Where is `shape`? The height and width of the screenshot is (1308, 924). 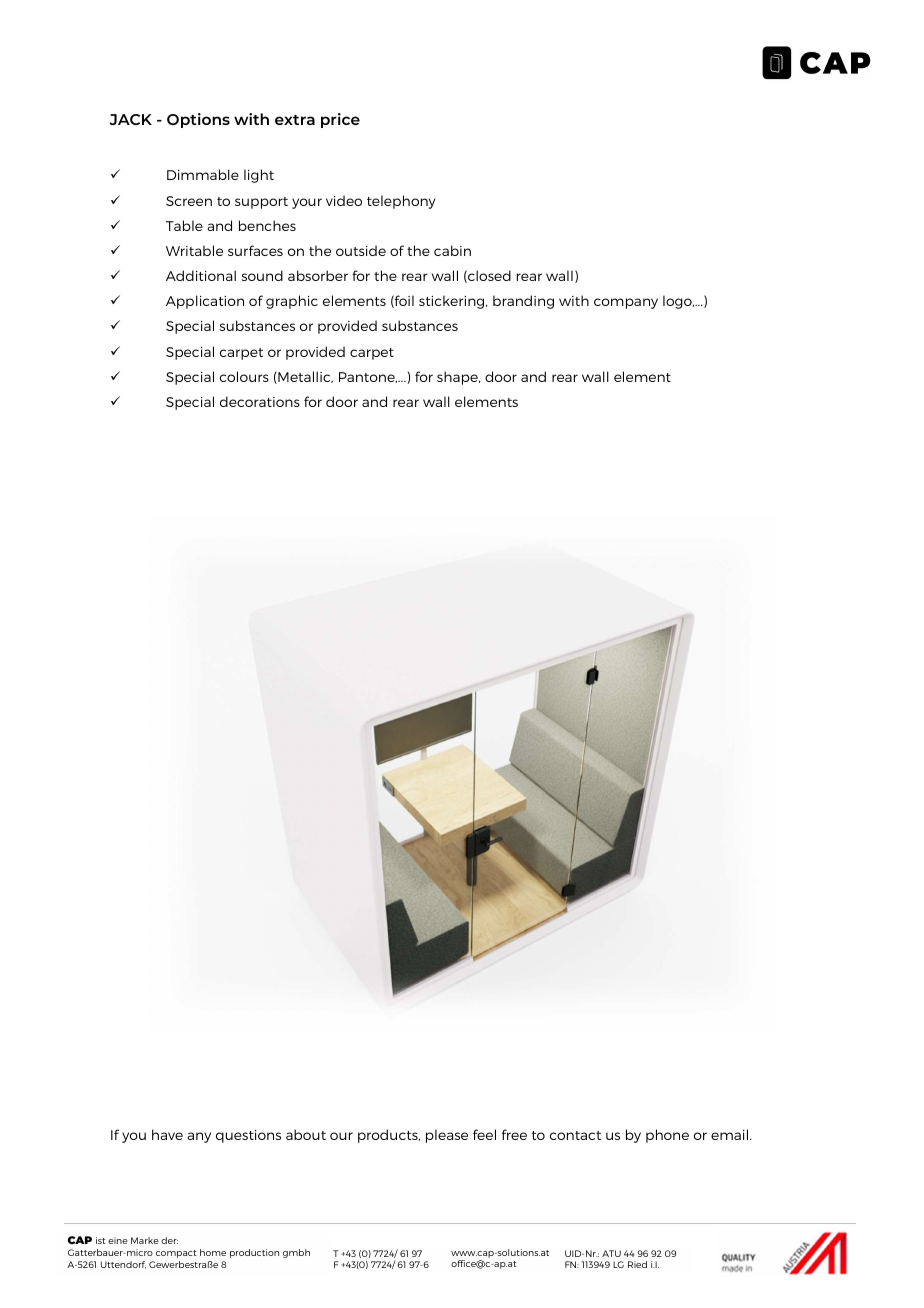 shape is located at coordinates (458, 378).
